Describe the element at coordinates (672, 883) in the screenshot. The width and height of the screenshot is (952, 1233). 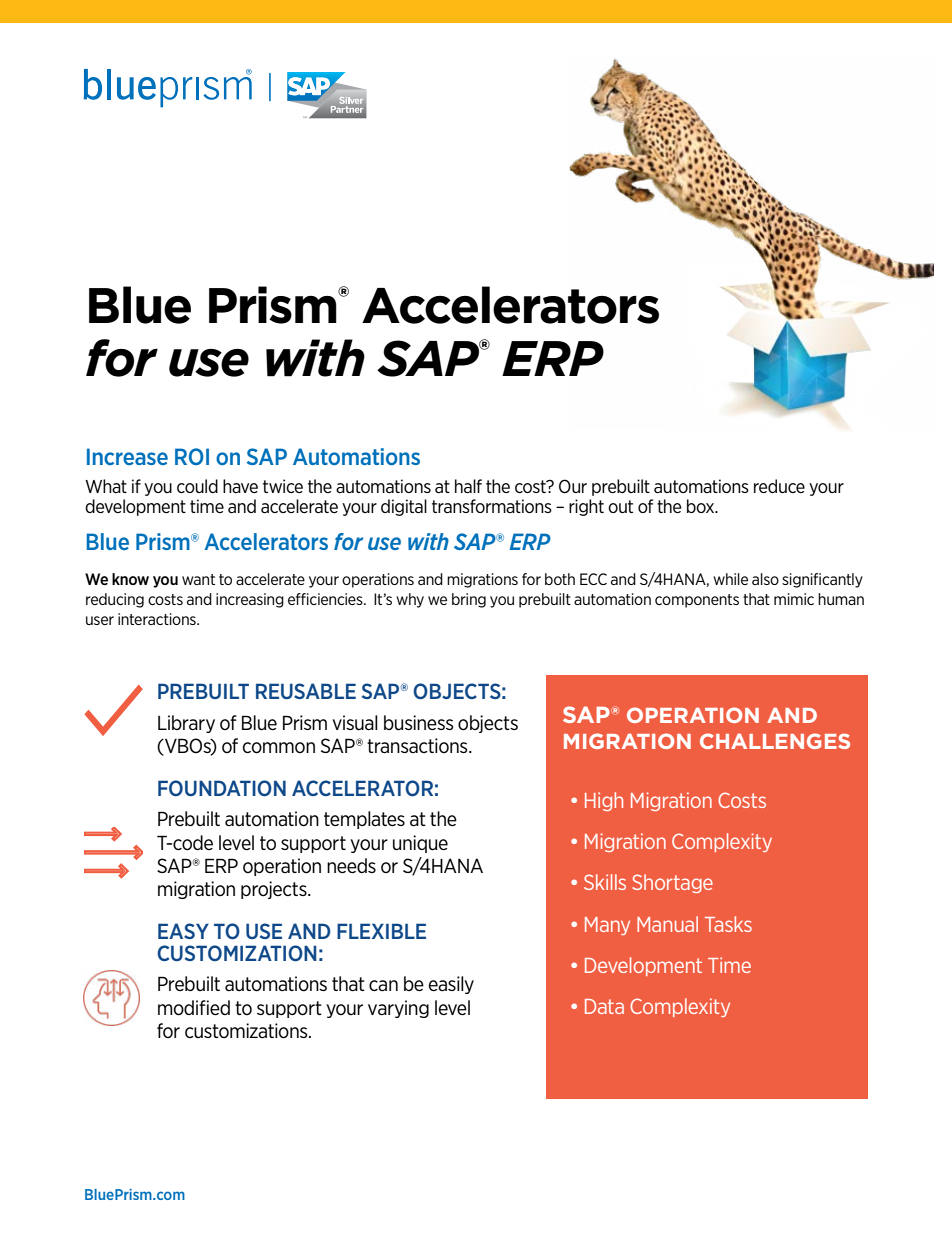
I see `Shortage` at that location.
